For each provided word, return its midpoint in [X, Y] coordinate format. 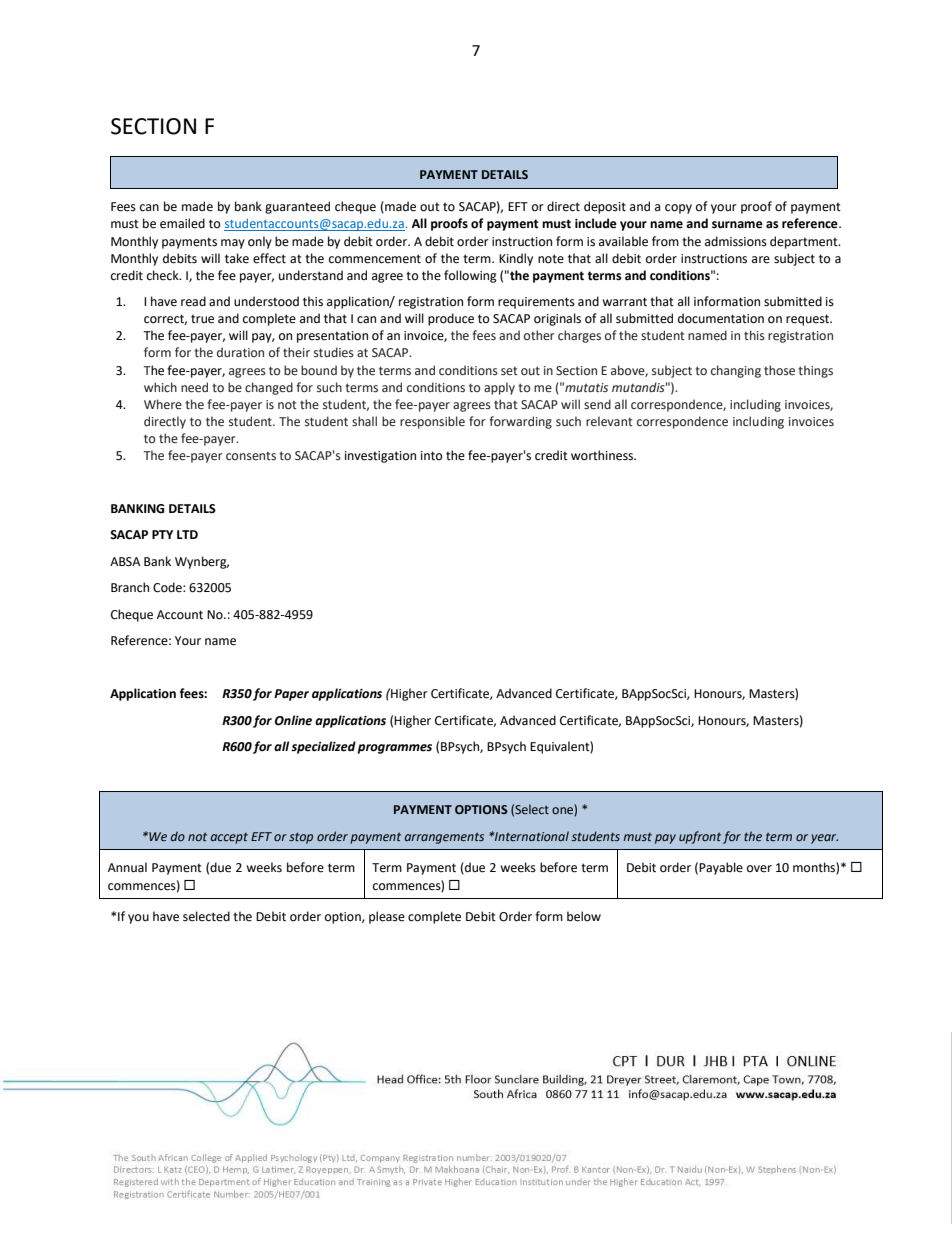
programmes [395, 749]
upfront [700, 837]
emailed [182, 223]
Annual [127, 867]
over [759, 869]
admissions [736, 241]
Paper [291, 695]
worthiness [603, 455]
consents [251, 456]
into [432, 456]
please [387, 917]
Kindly [516, 259]
